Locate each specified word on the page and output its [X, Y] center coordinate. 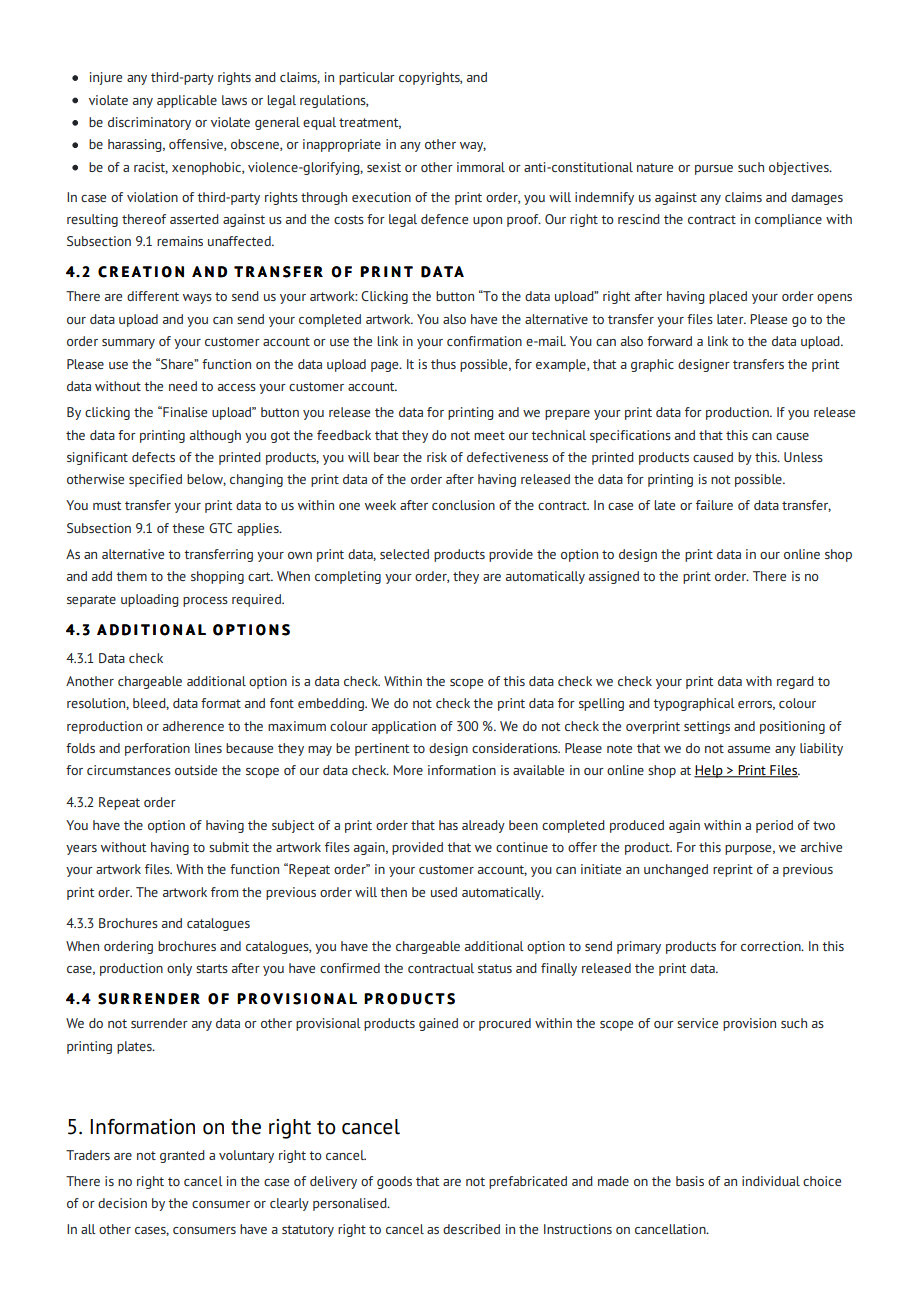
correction [772, 946]
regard [795, 682]
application [404, 727]
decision [122, 1203]
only [179, 969]
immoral [481, 167]
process [205, 602]
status [495, 968]
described [471, 1229]
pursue [714, 170]
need [183, 386]
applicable [187, 101]
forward [669, 341]
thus [443, 364]
